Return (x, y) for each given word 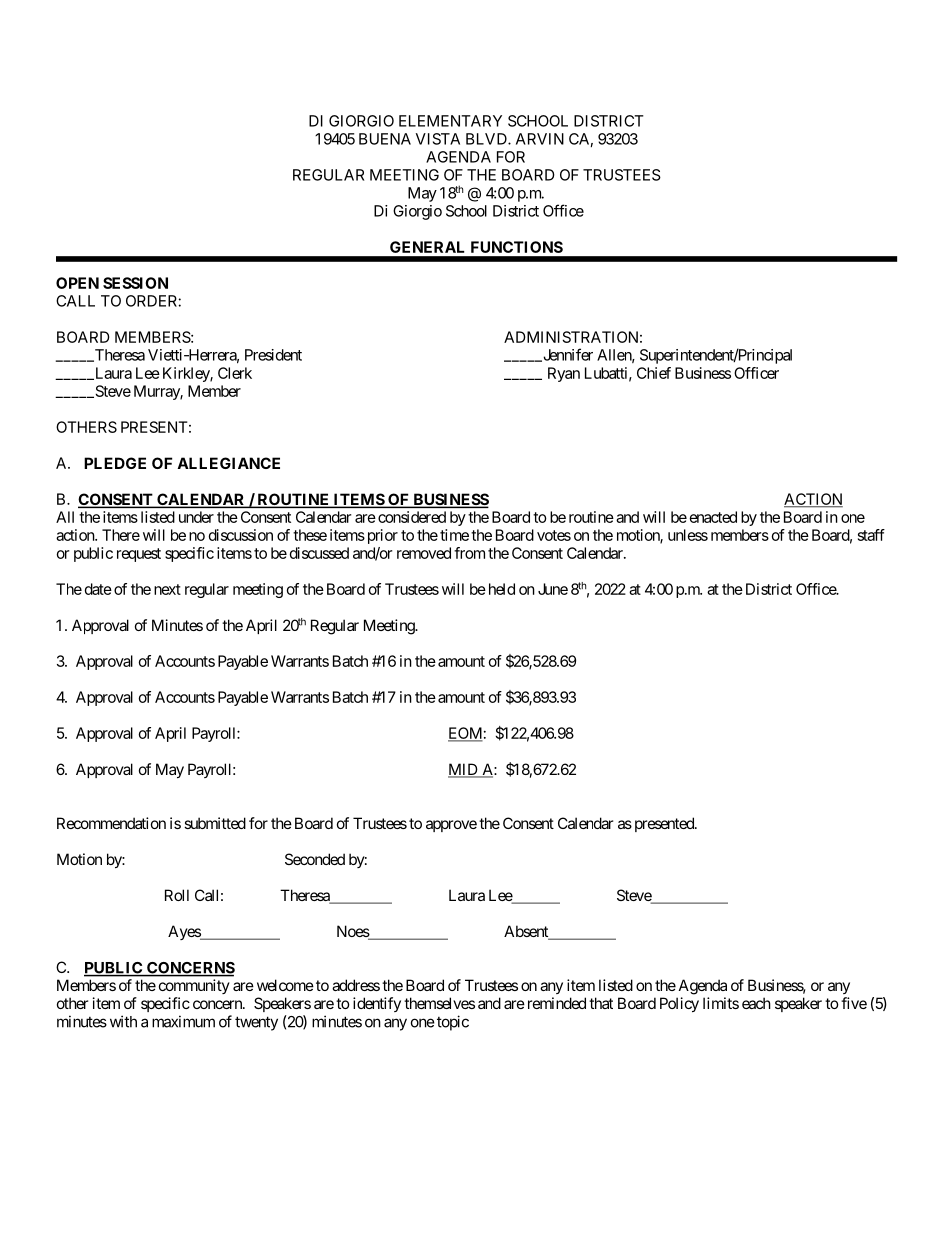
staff (871, 535)
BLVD (487, 139)
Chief (654, 373)
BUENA (385, 139)
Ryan (564, 374)
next (167, 589)
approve (451, 826)
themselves (439, 1003)
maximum (183, 1021)
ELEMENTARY (450, 121)
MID (464, 770)
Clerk (235, 373)
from (469, 553)
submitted (215, 823)
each (756, 1003)
